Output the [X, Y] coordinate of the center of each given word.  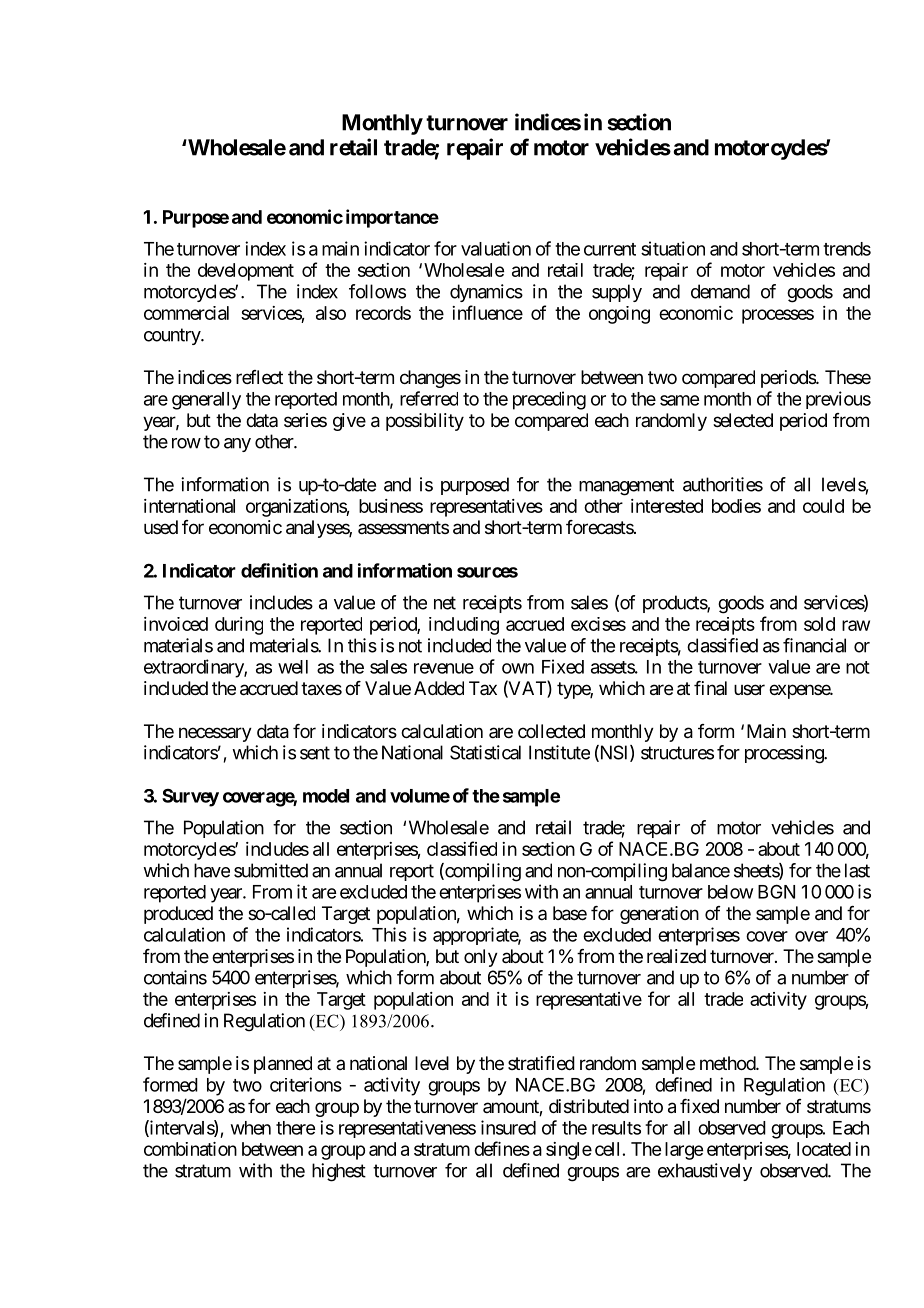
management [626, 487]
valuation [496, 248]
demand [720, 291]
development [246, 272]
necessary [215, 734]
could [823, 506]
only [481, 958]
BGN [776, 891]
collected [551, 731]
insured [508, 1127]
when [251, 1128]
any [237, 445]
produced [178, 915]
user [749, 689]
